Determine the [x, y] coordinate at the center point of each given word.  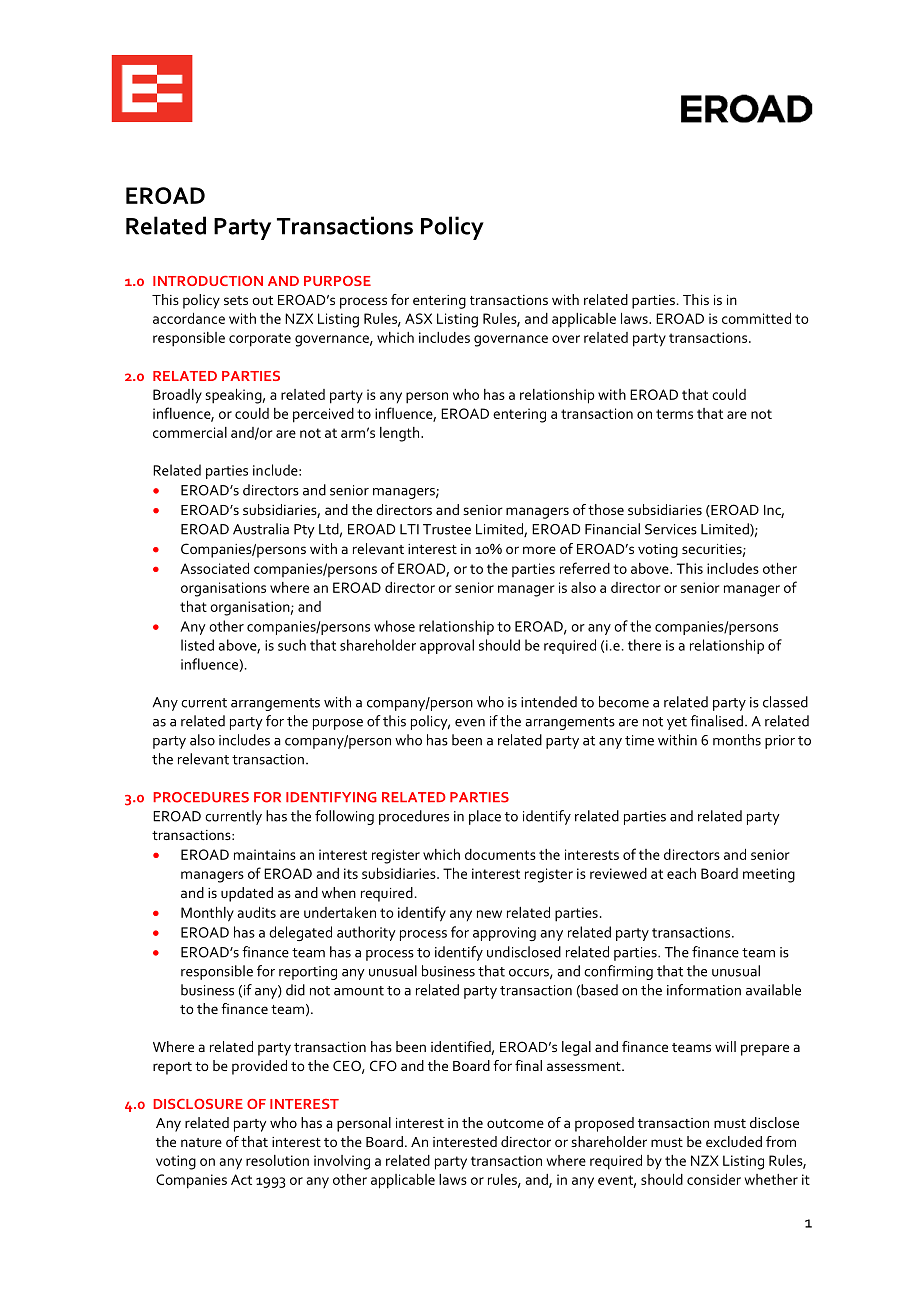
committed [756, 318]
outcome [515, 1123]
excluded [734, 1141]
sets [236, 300]
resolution [277, 1160]
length [401, 434]
